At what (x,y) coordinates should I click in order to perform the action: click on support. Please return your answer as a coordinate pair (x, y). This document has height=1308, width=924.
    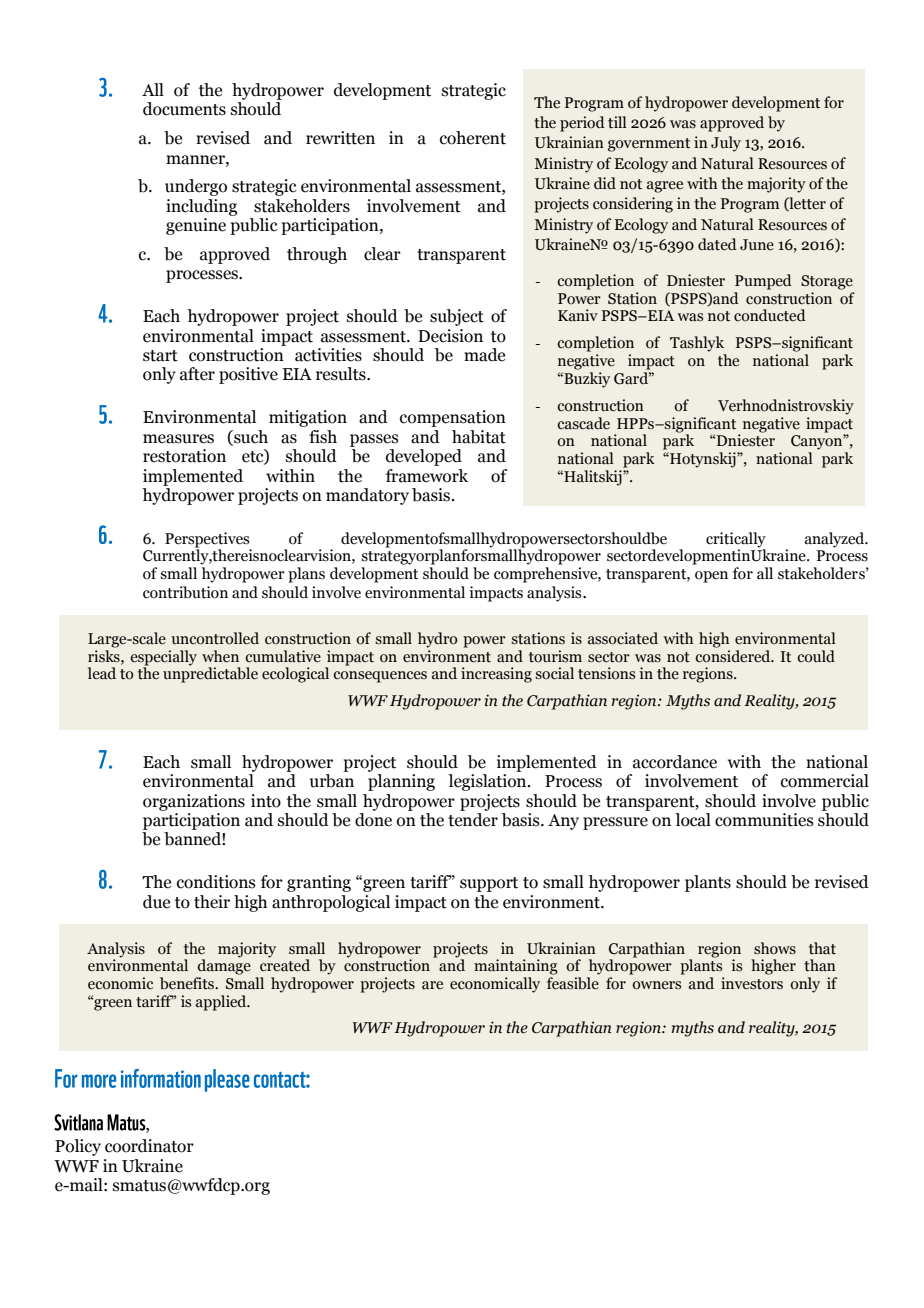
    Looking at the image, I should click on (489, 884).
